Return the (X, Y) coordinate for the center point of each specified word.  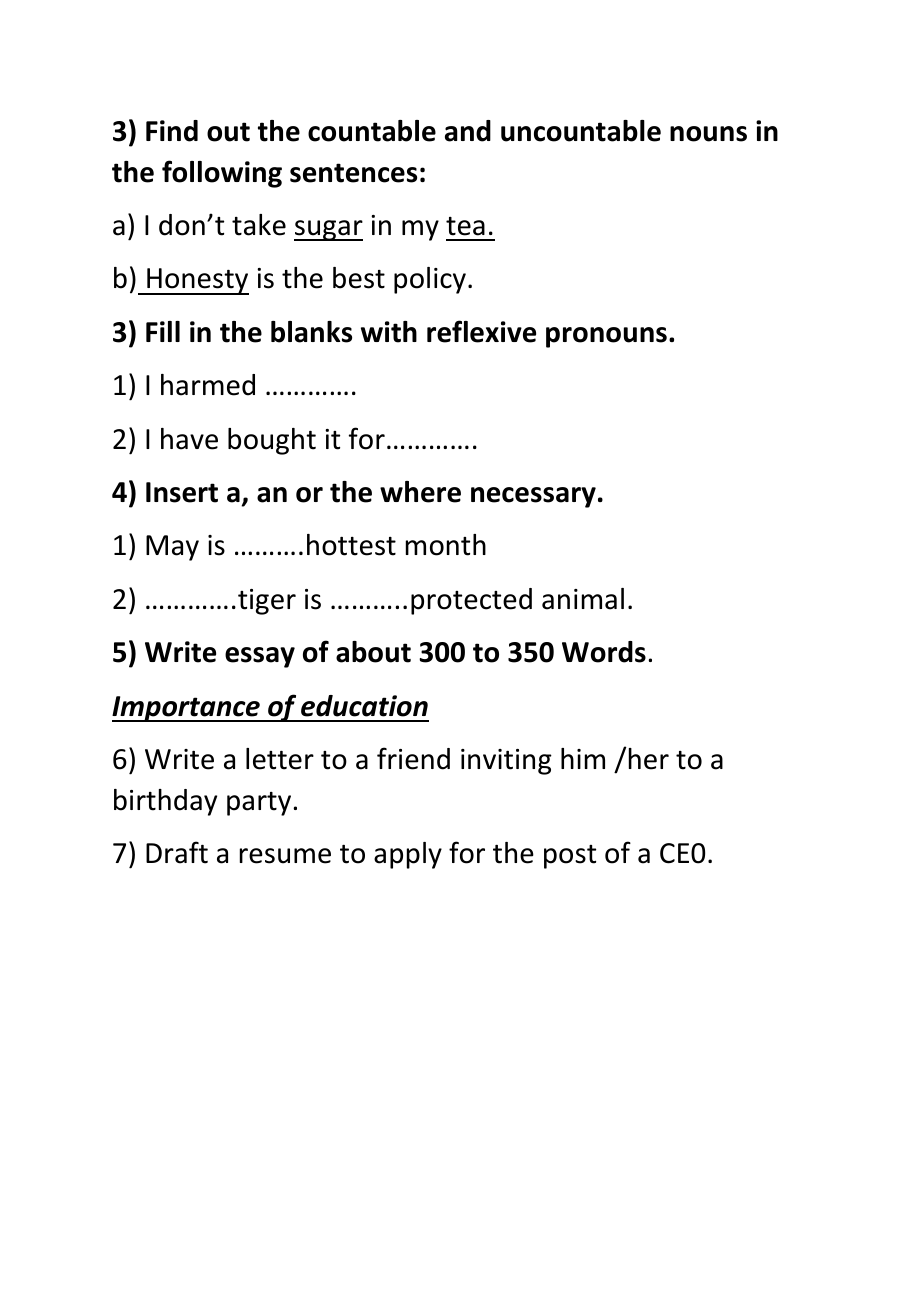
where (420, 492)
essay (260, 657)
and (468, 131)
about (373, 652)
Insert (182, 492)
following (222, 174)
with (389, 332)
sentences (353, 173)
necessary (533, 497)
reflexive (481, 331)
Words (604, 652)
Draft (177, 852)
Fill (163, 331)
